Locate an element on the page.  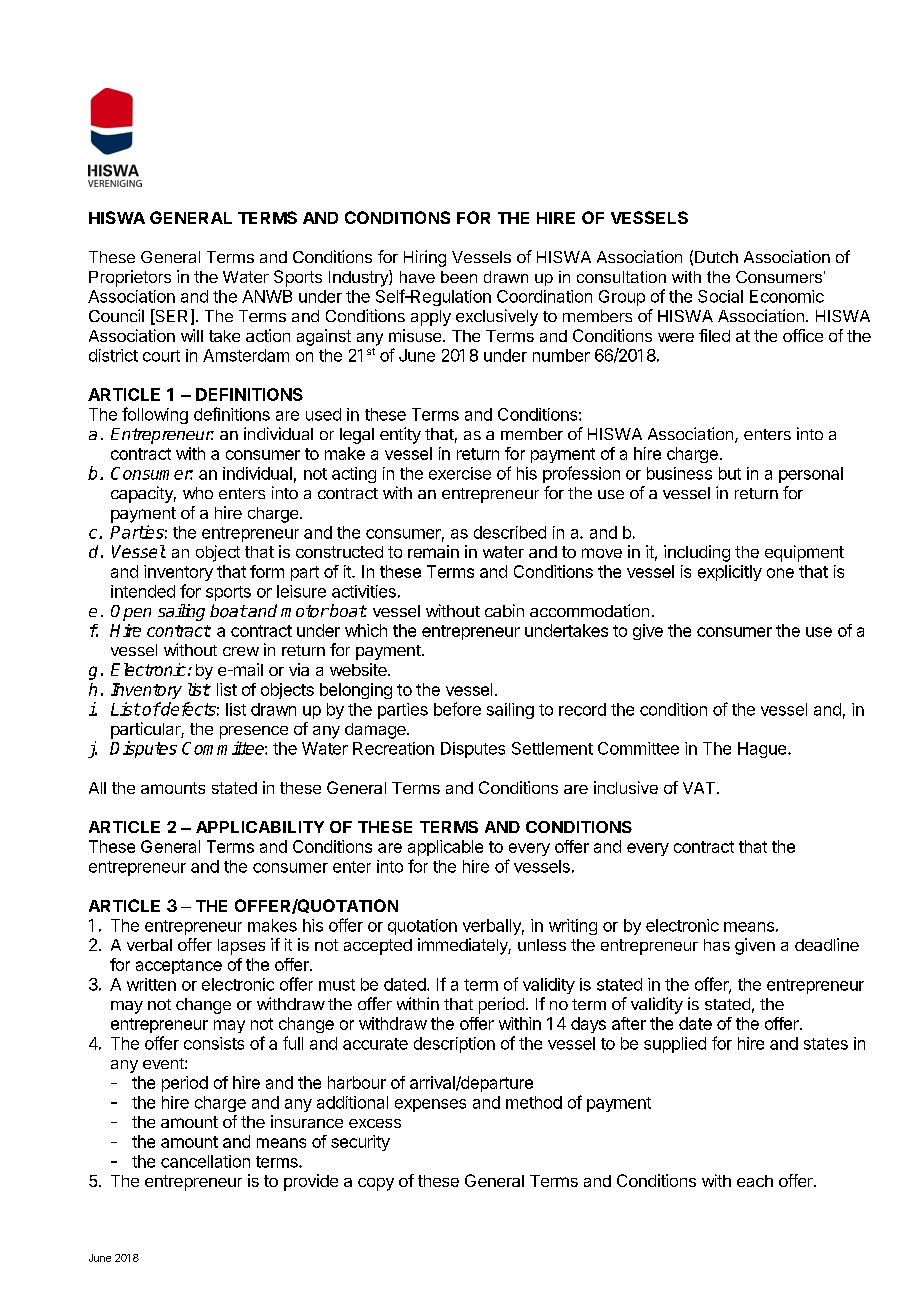
Social is located at coordinates (720, 296).
